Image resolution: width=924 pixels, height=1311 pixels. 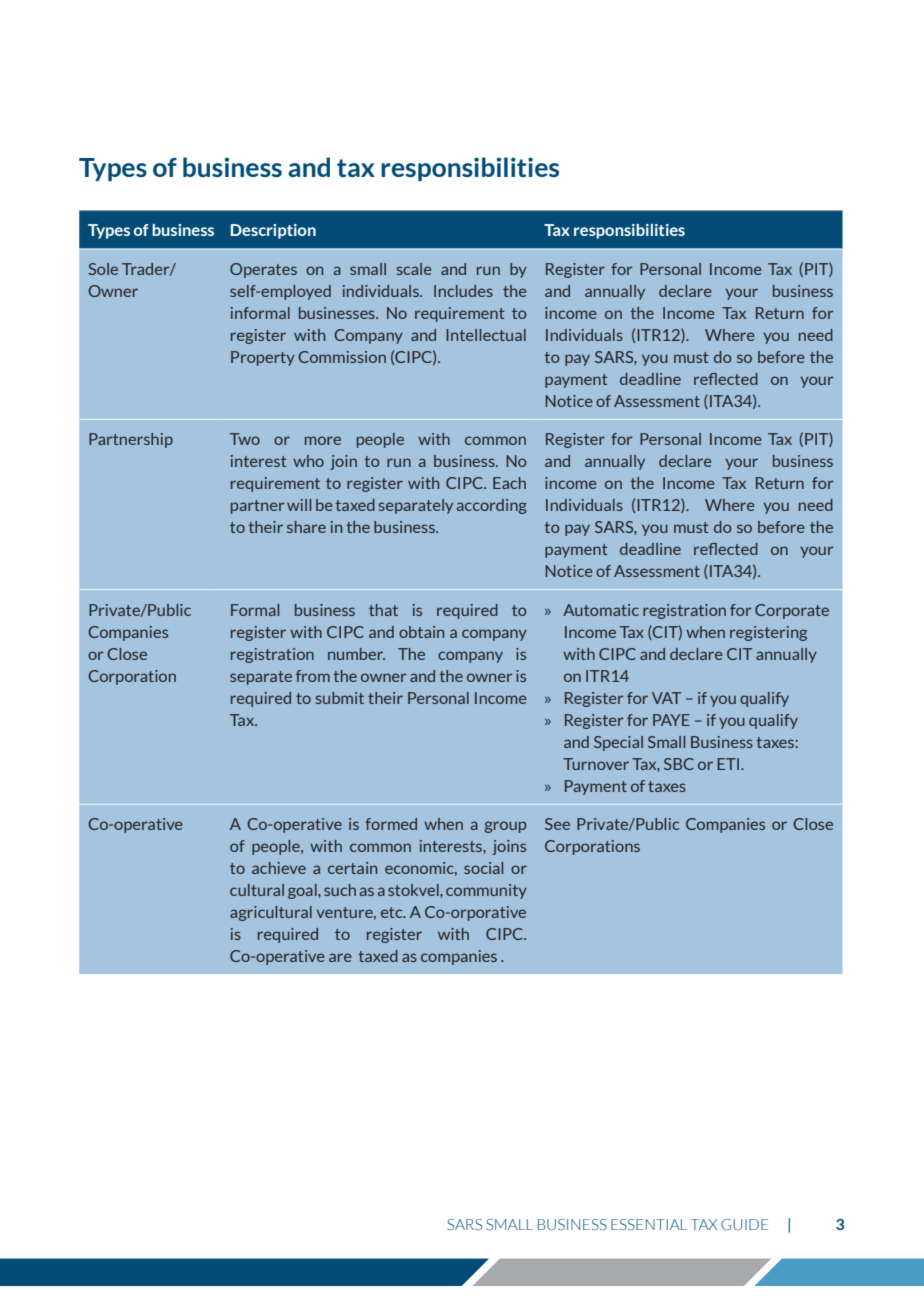 I want to click on PAYE, so click(x=671, y=720).
